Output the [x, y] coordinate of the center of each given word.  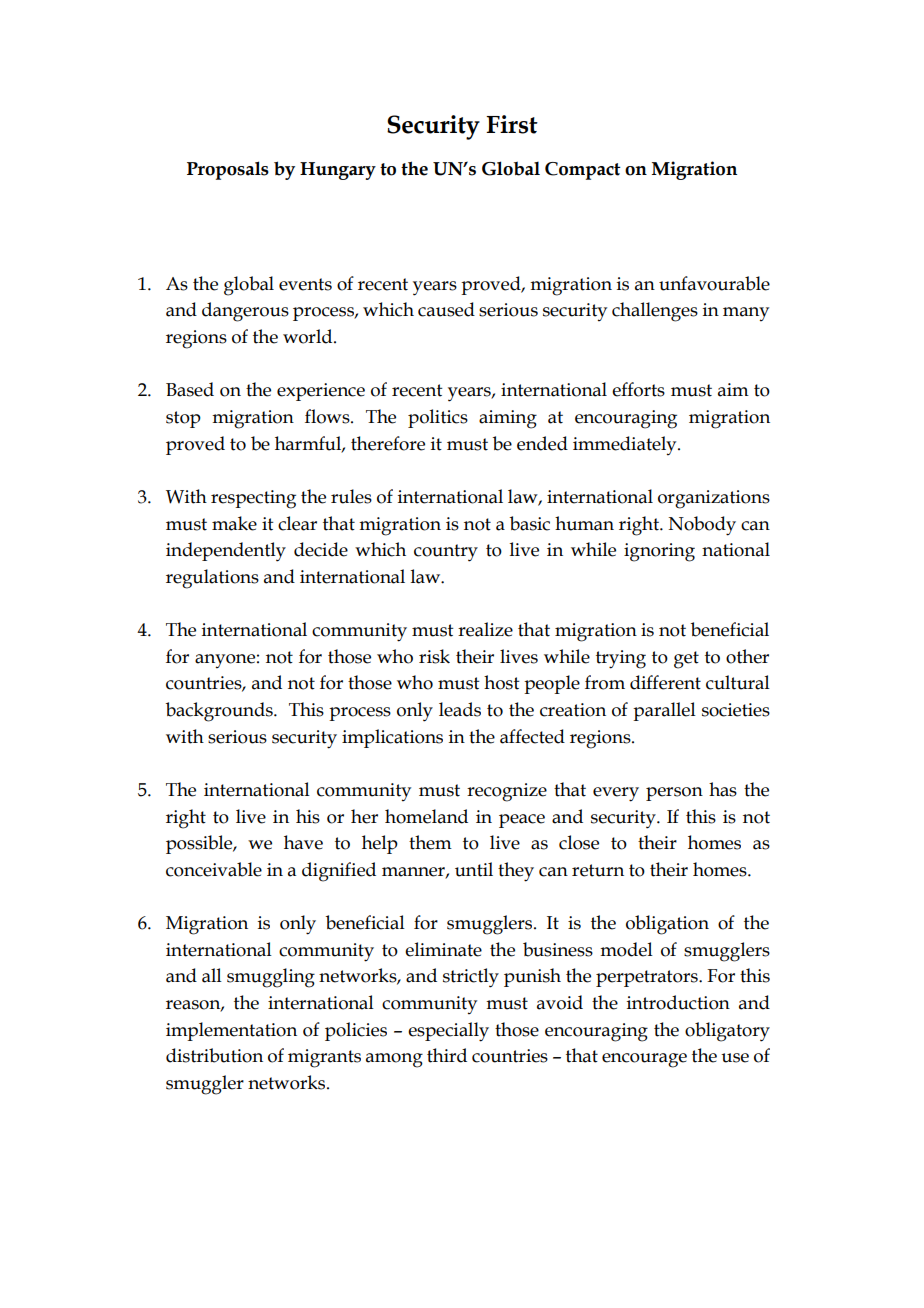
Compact [583, 171]
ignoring [659, 552]
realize [485, 629]
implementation [231, 1031]
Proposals [228, 170]
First [512, 124]
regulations [212, 579]
